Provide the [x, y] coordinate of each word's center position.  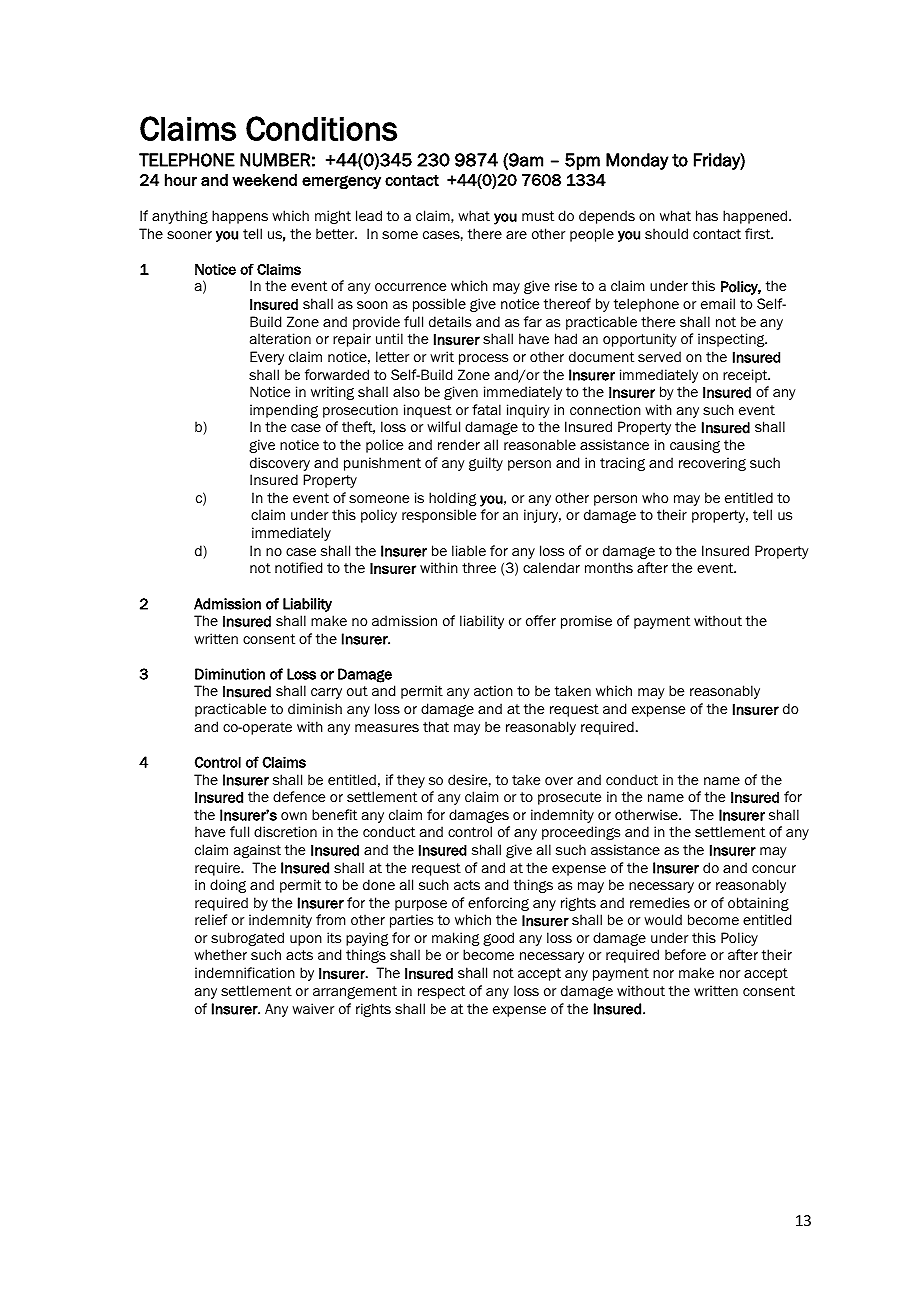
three [479, 568]
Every [267, 358]
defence [299, 797]
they [411, 781]
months [609, 568]
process [483, 359]
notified [298, 568]
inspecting [732, 340]
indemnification [245, 973]
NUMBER [275, 160]
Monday [637, 161]
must [538, 216]
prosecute [569, 798]
